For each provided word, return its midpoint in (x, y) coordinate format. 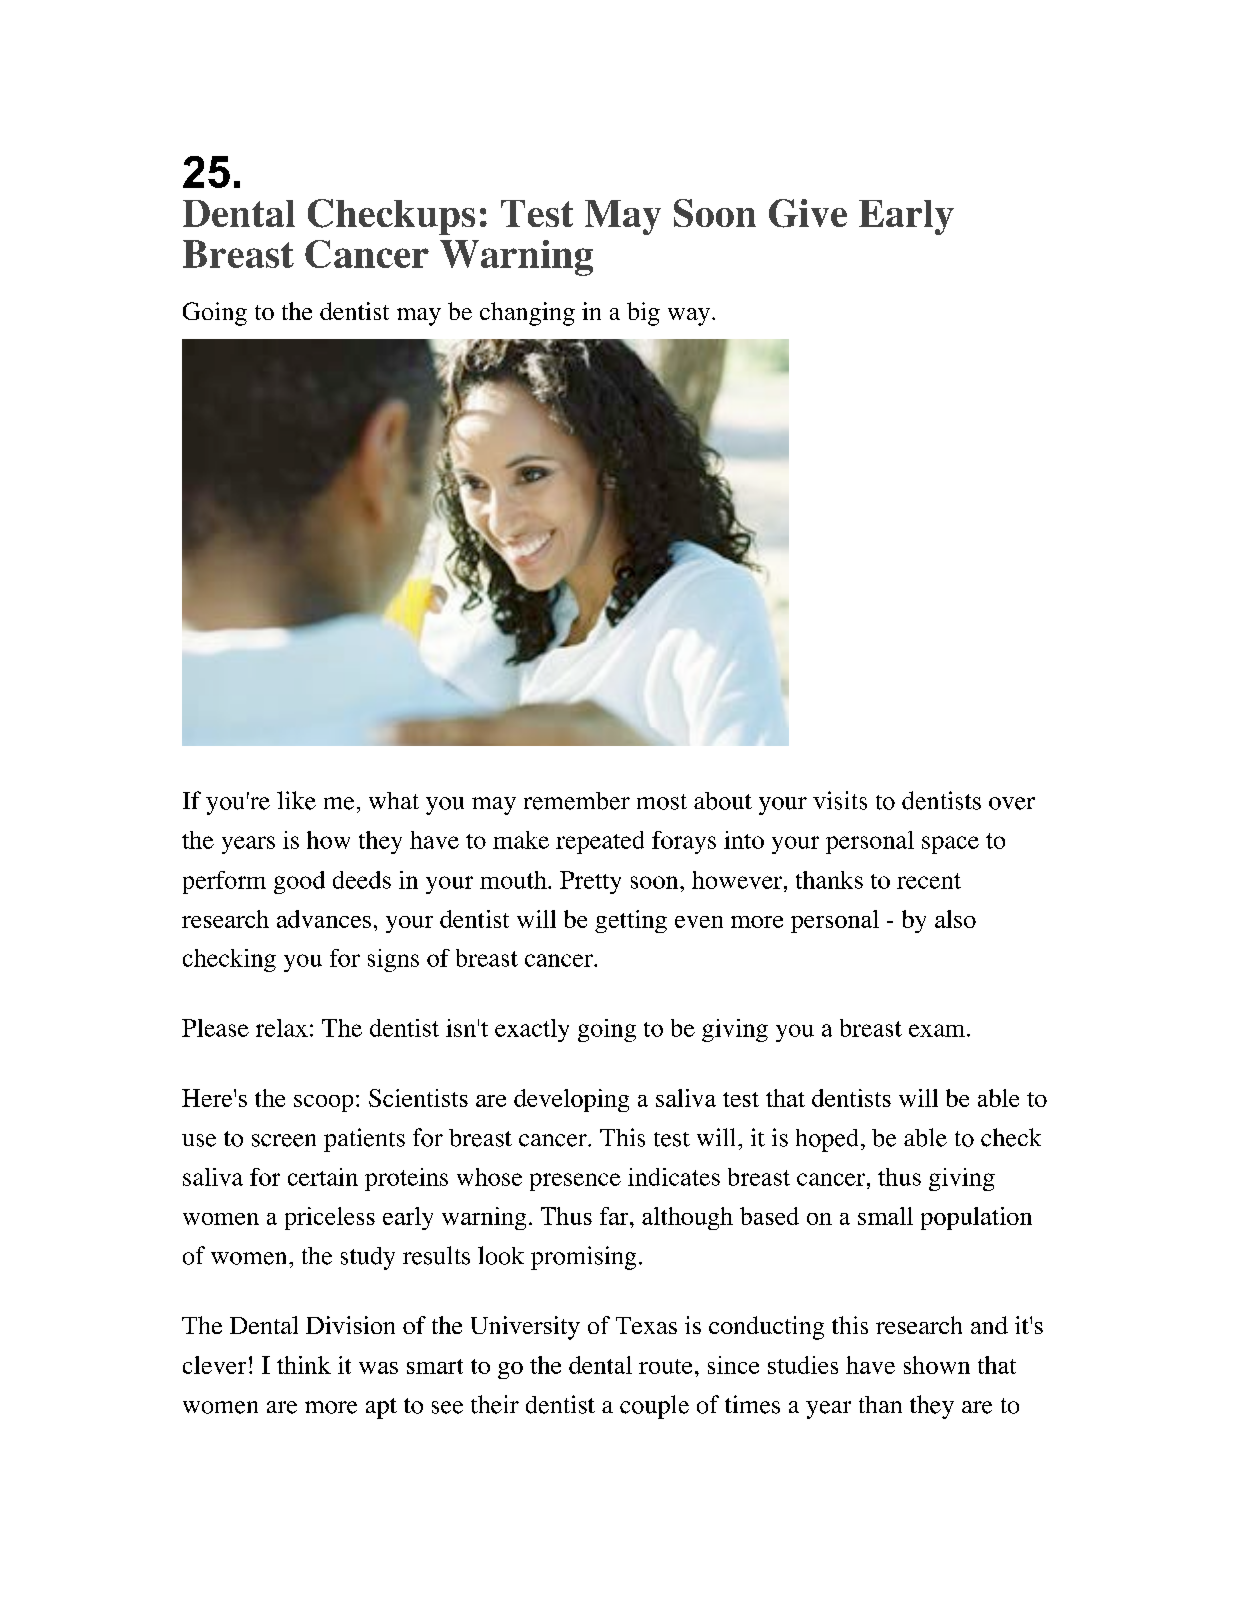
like (296, 800)
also (955, 919)
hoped (827, 1140)
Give (808, 213)
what (394, 800)
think (304, 1365)
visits (840, 800)
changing (527, 314)
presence (575, 1182)
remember (577, 801)
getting (631, 921)
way (690, 317)
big (643, 314)
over (1012, 803)
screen (284, 1140)
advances (324, 919)
